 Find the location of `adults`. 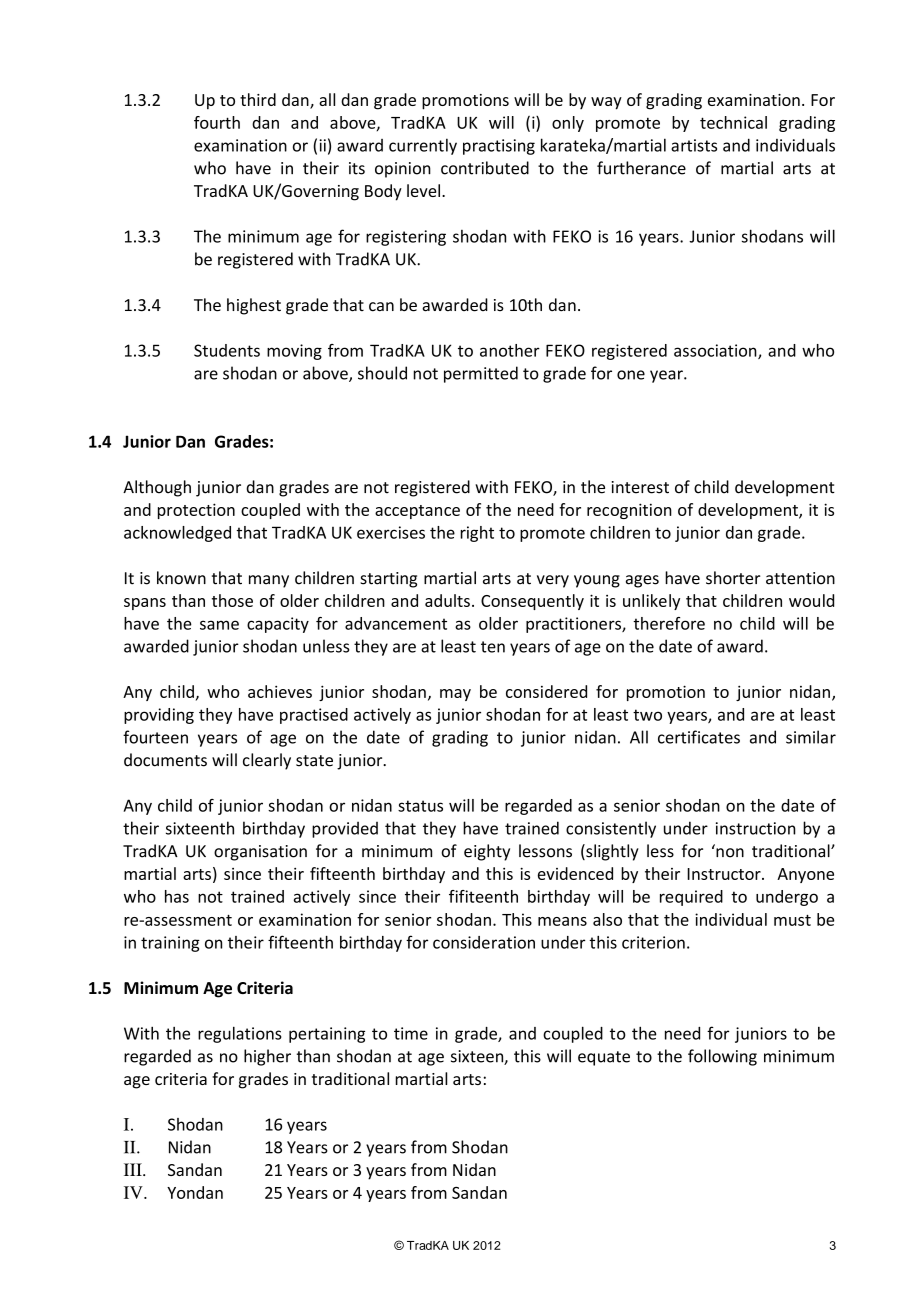

adults is located at coordinates (447, 600).
